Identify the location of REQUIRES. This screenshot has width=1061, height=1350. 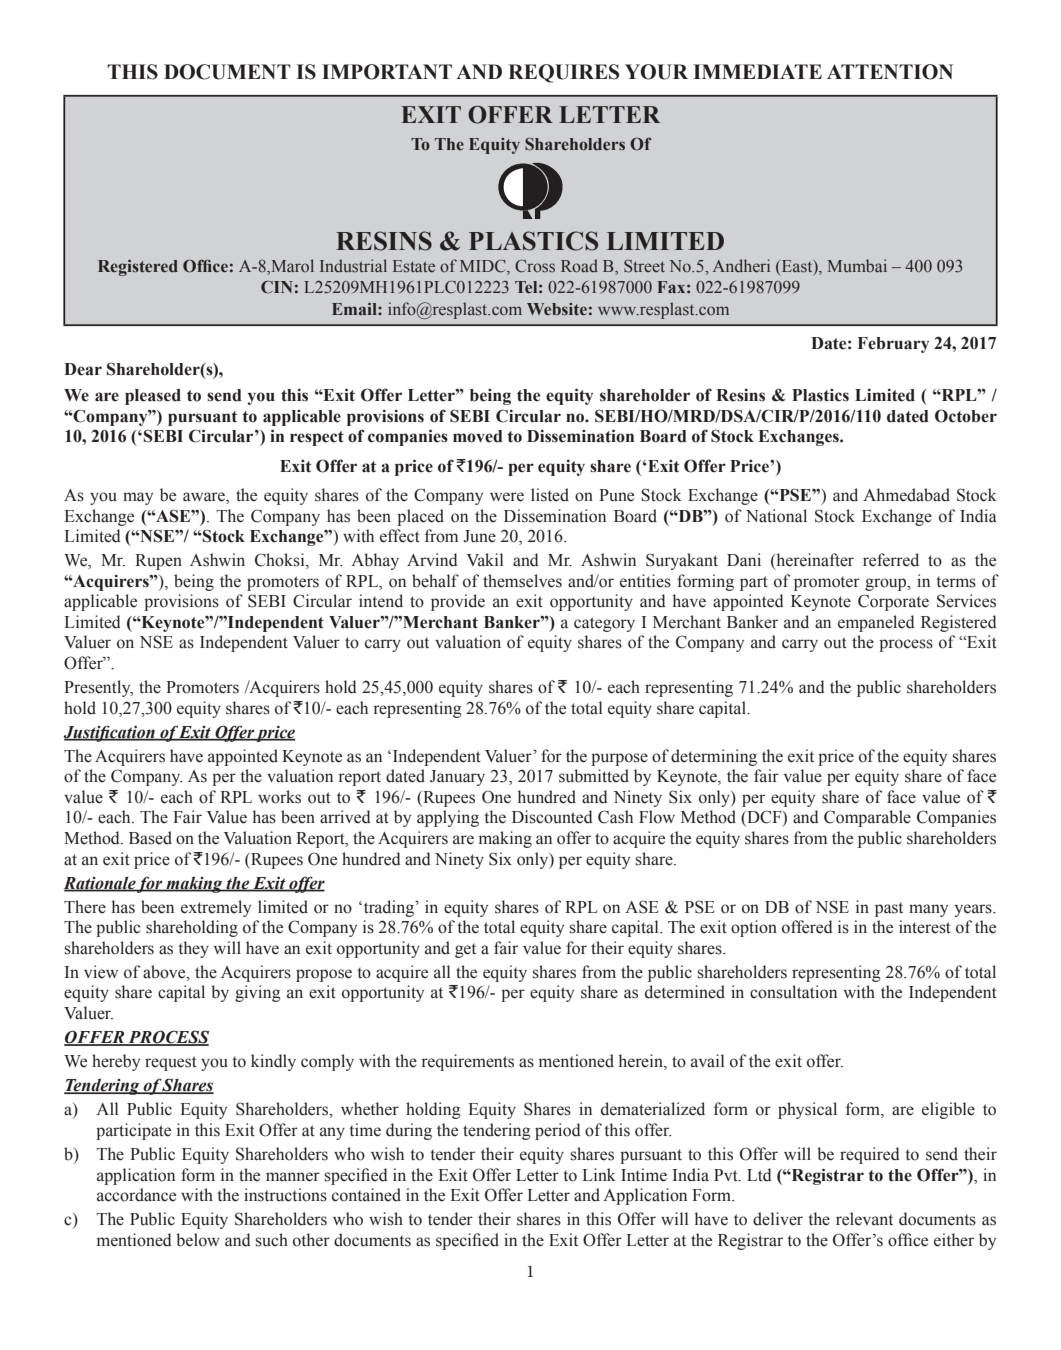
(563, 73).
